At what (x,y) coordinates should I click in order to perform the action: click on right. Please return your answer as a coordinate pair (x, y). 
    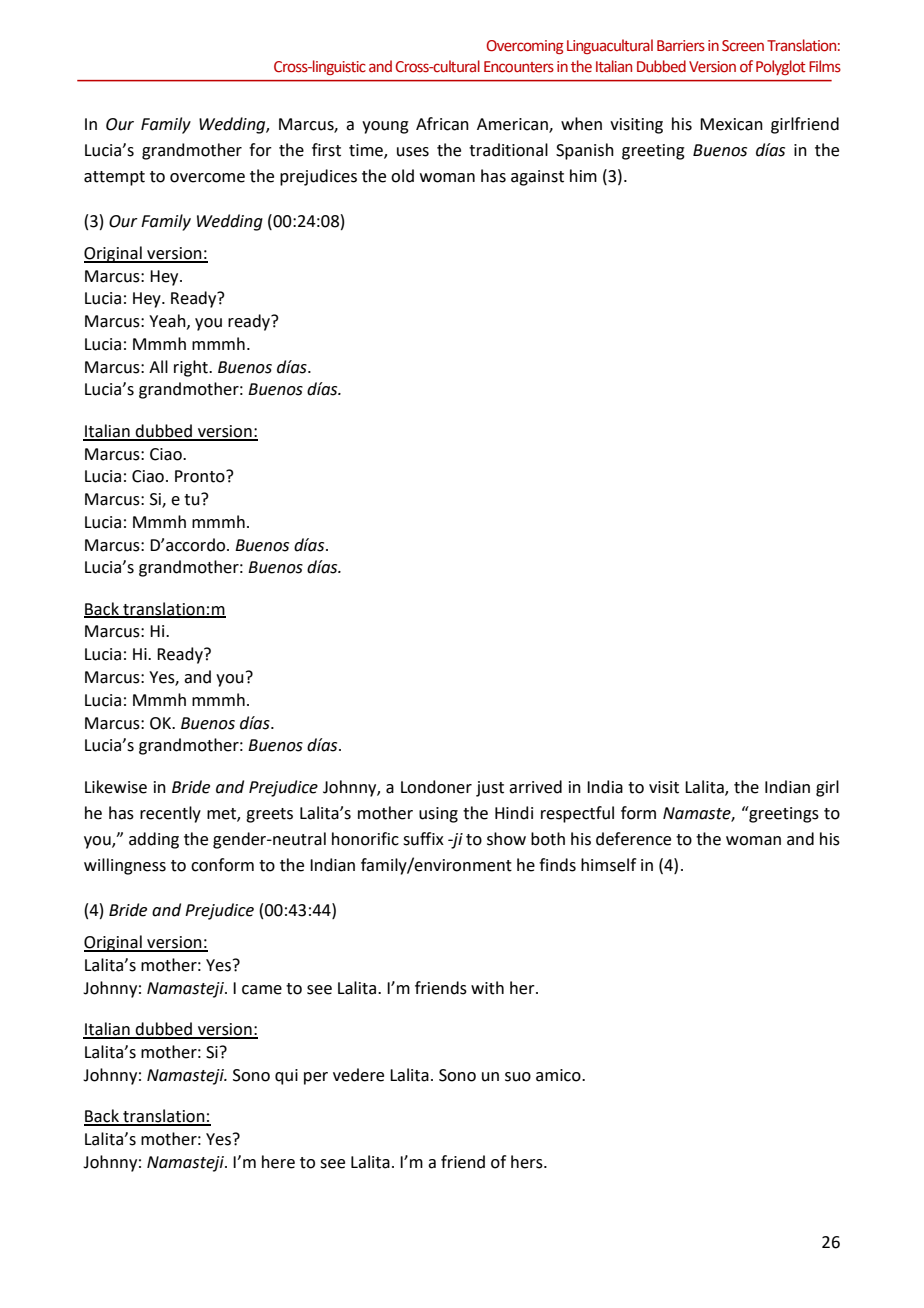
    Looking at the image, I should click on (192, 368).
